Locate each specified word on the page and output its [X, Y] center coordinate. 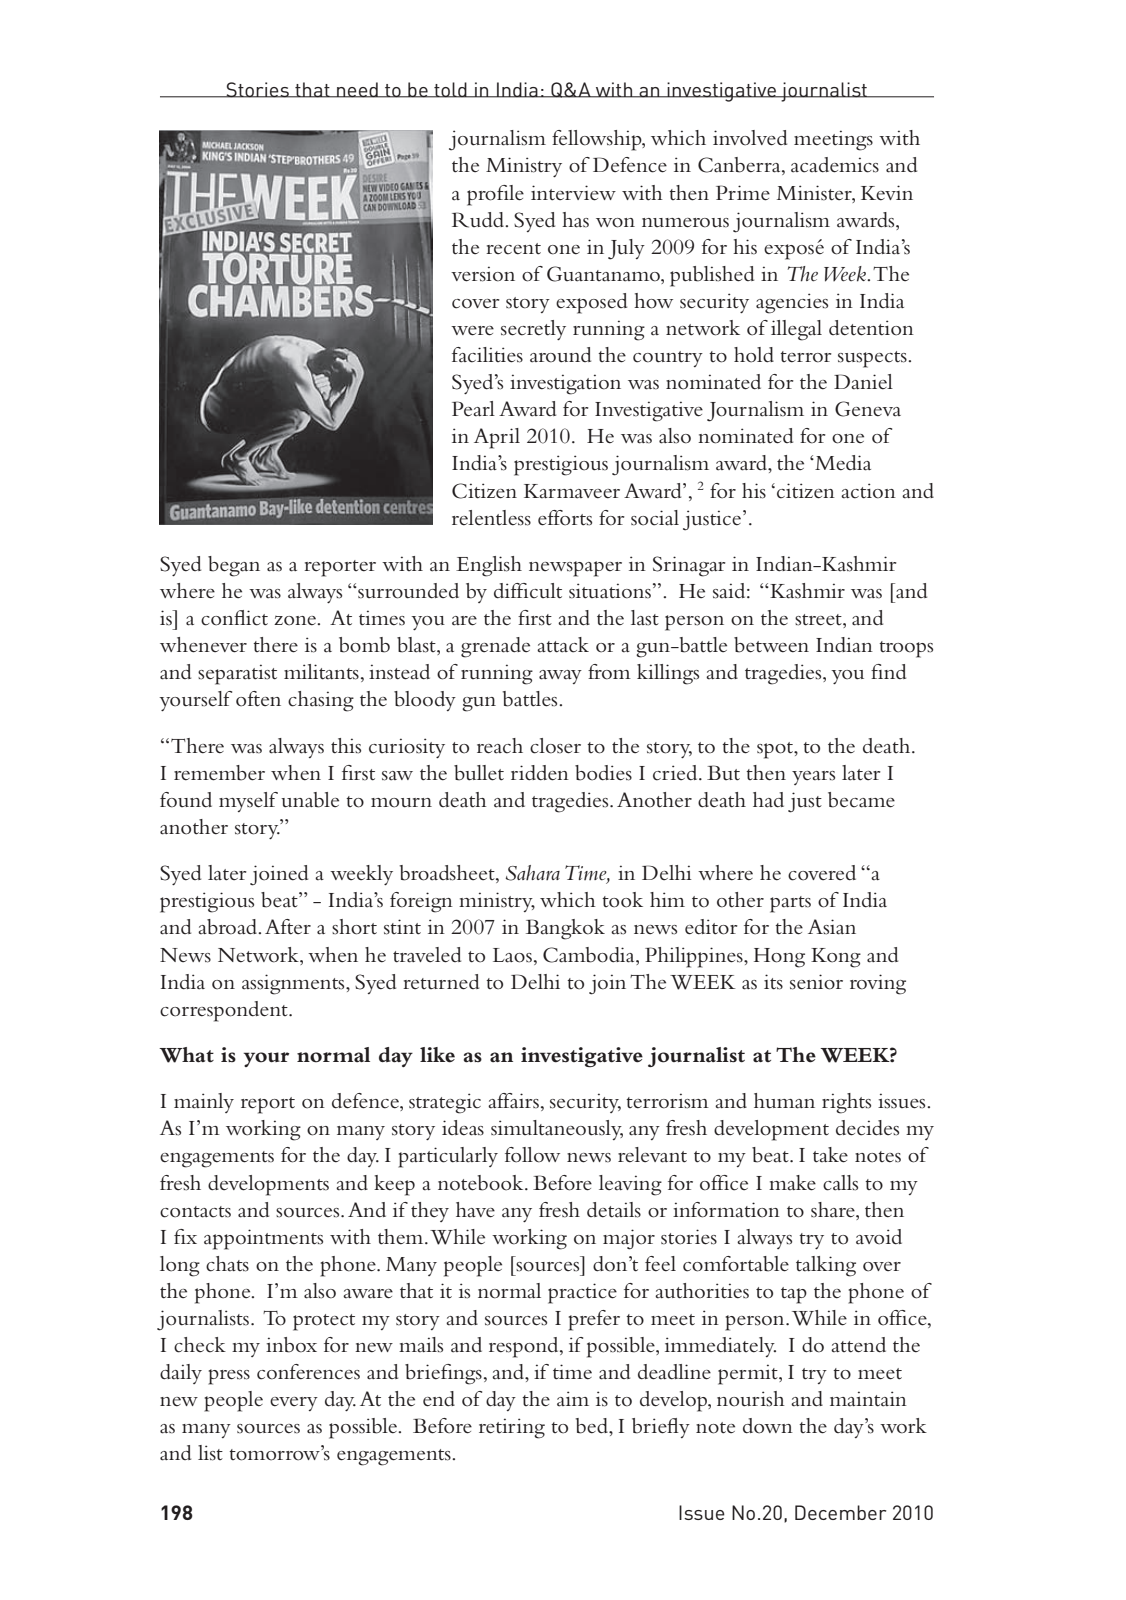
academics [835, 165]
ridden [540, 773]
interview [573, 193]
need [357, 90]
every [294, 1404]
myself [248, 802]
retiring [512, 1428]
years [813, 778]
